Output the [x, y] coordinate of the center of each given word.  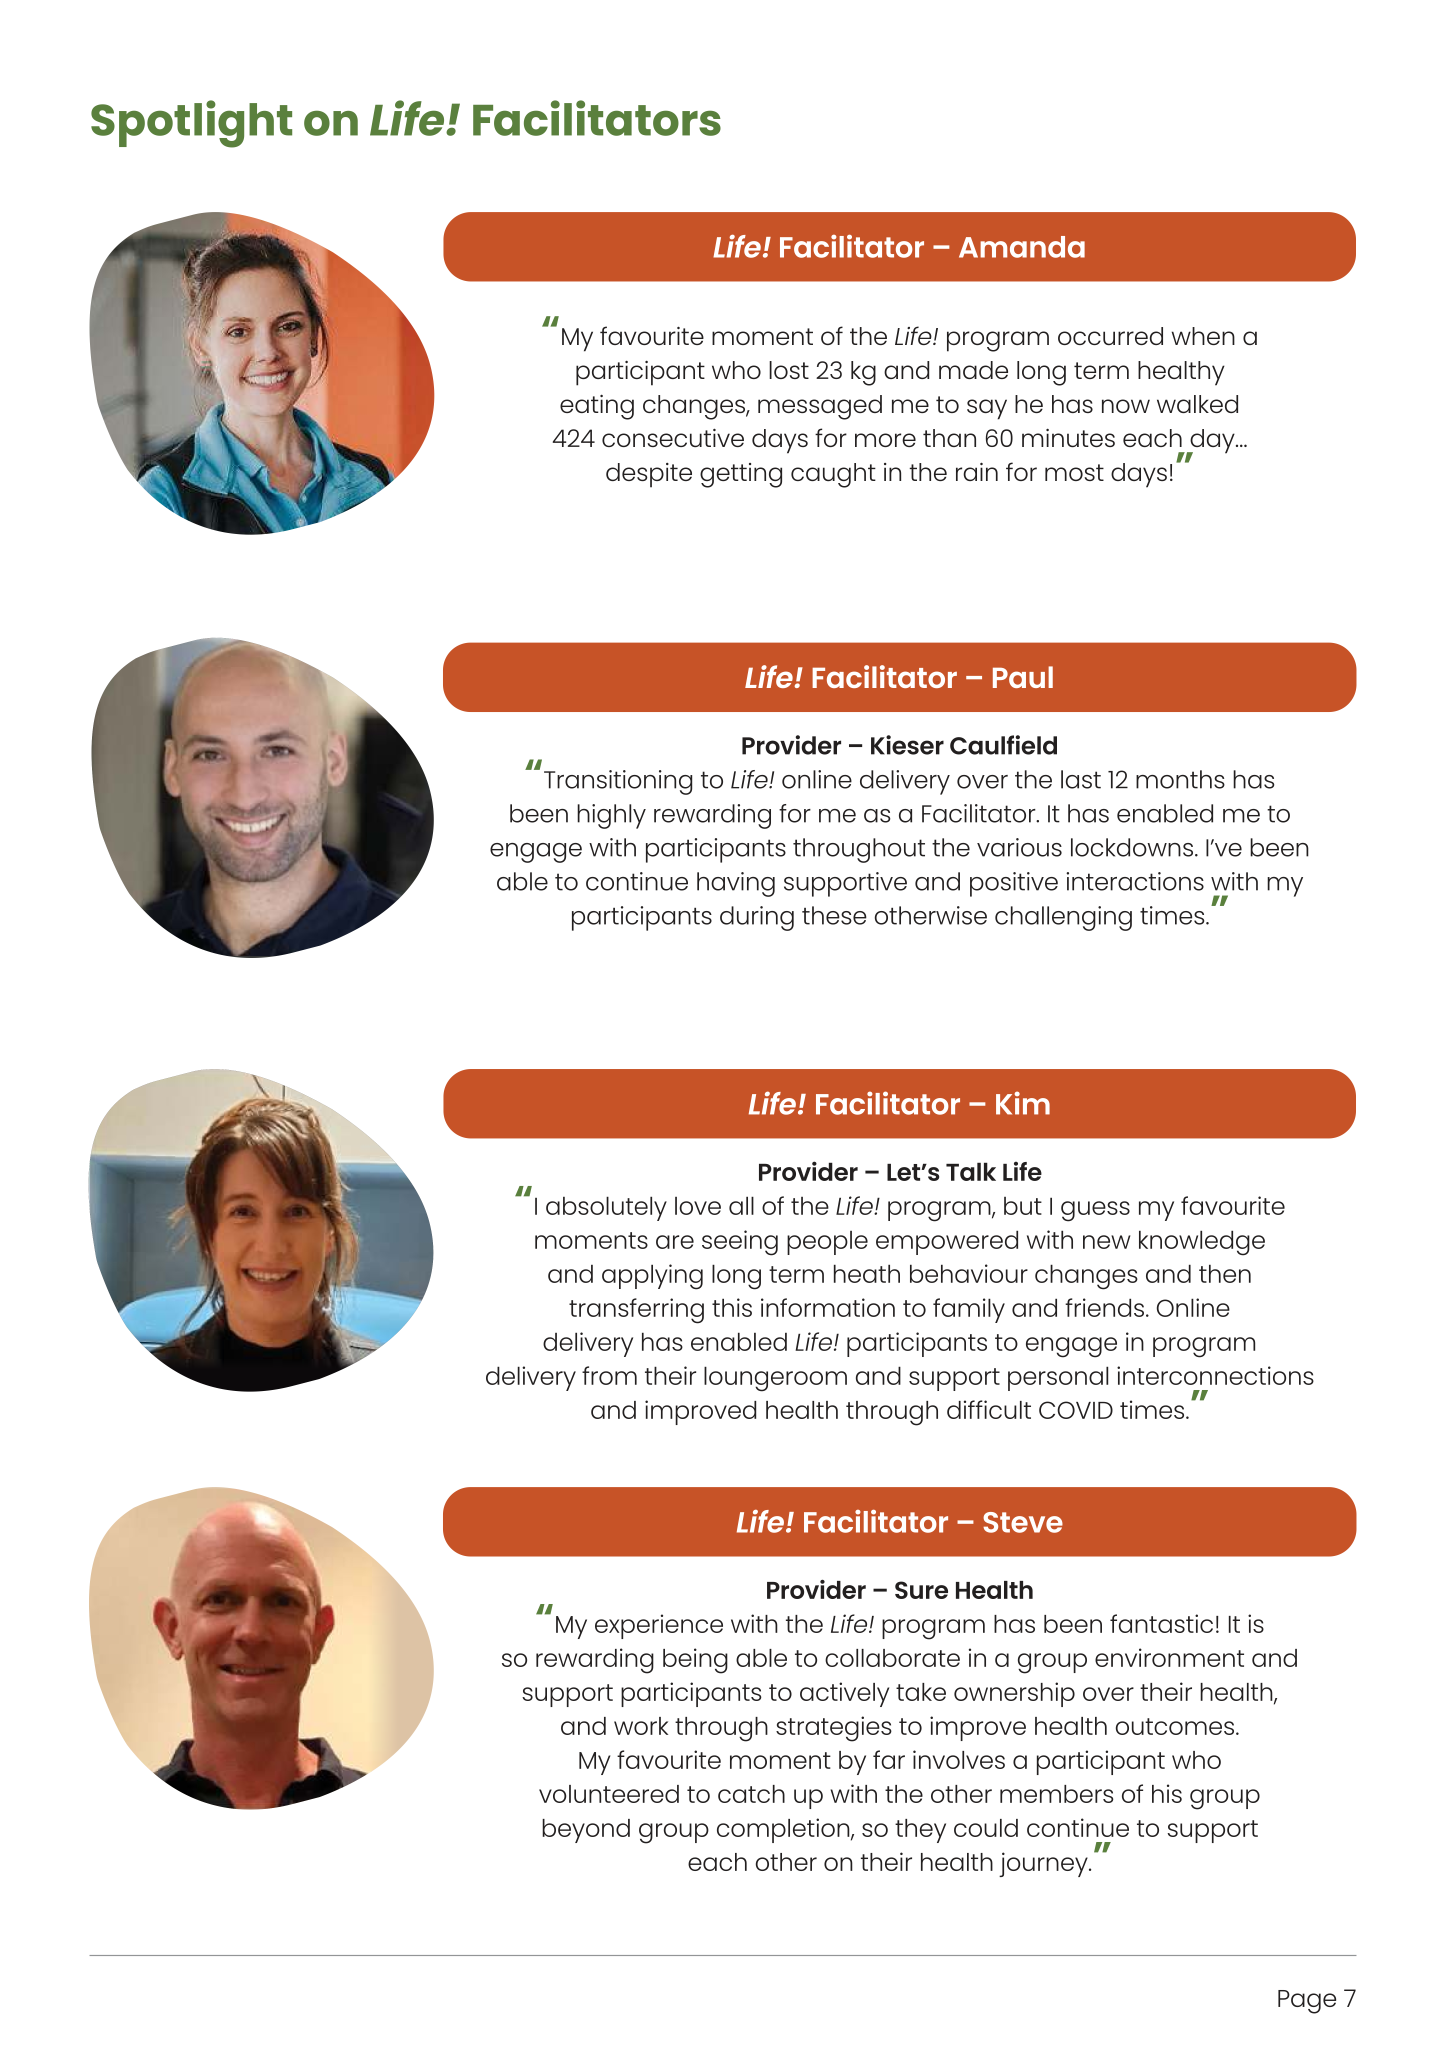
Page [1307, 2002]
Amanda [1022, 247]
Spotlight [191, 124]
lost [789, 370]
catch [751, 1794]
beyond [586, 1831]
